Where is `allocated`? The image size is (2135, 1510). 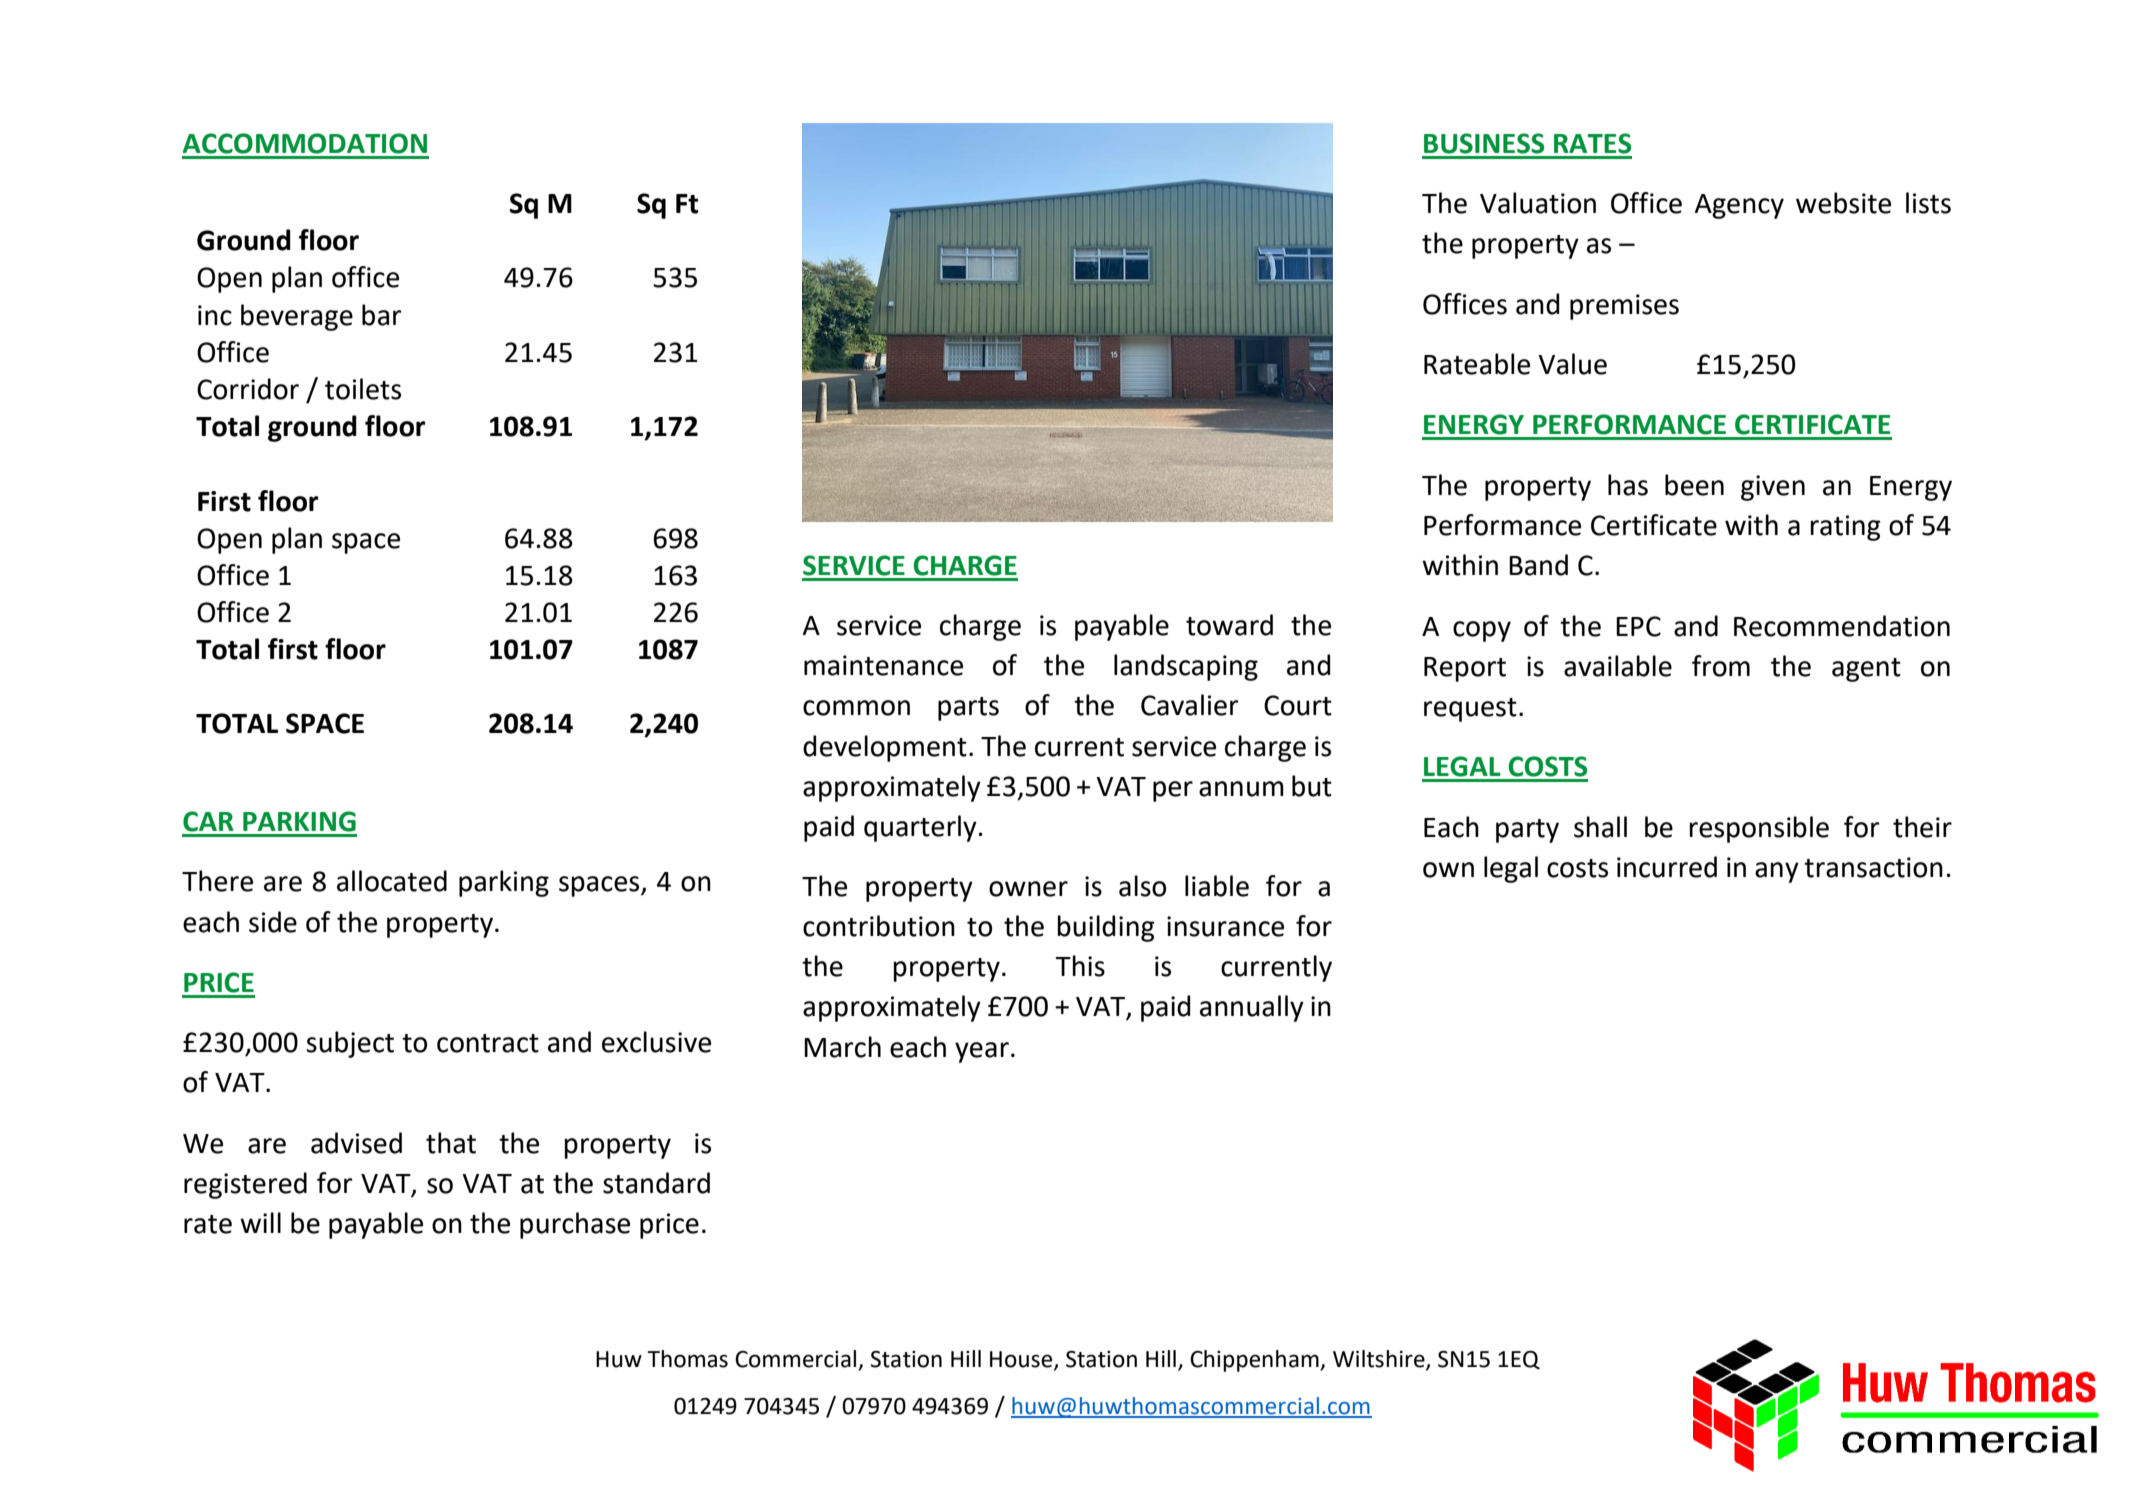 allocated is located at coordinates (392, 881).
